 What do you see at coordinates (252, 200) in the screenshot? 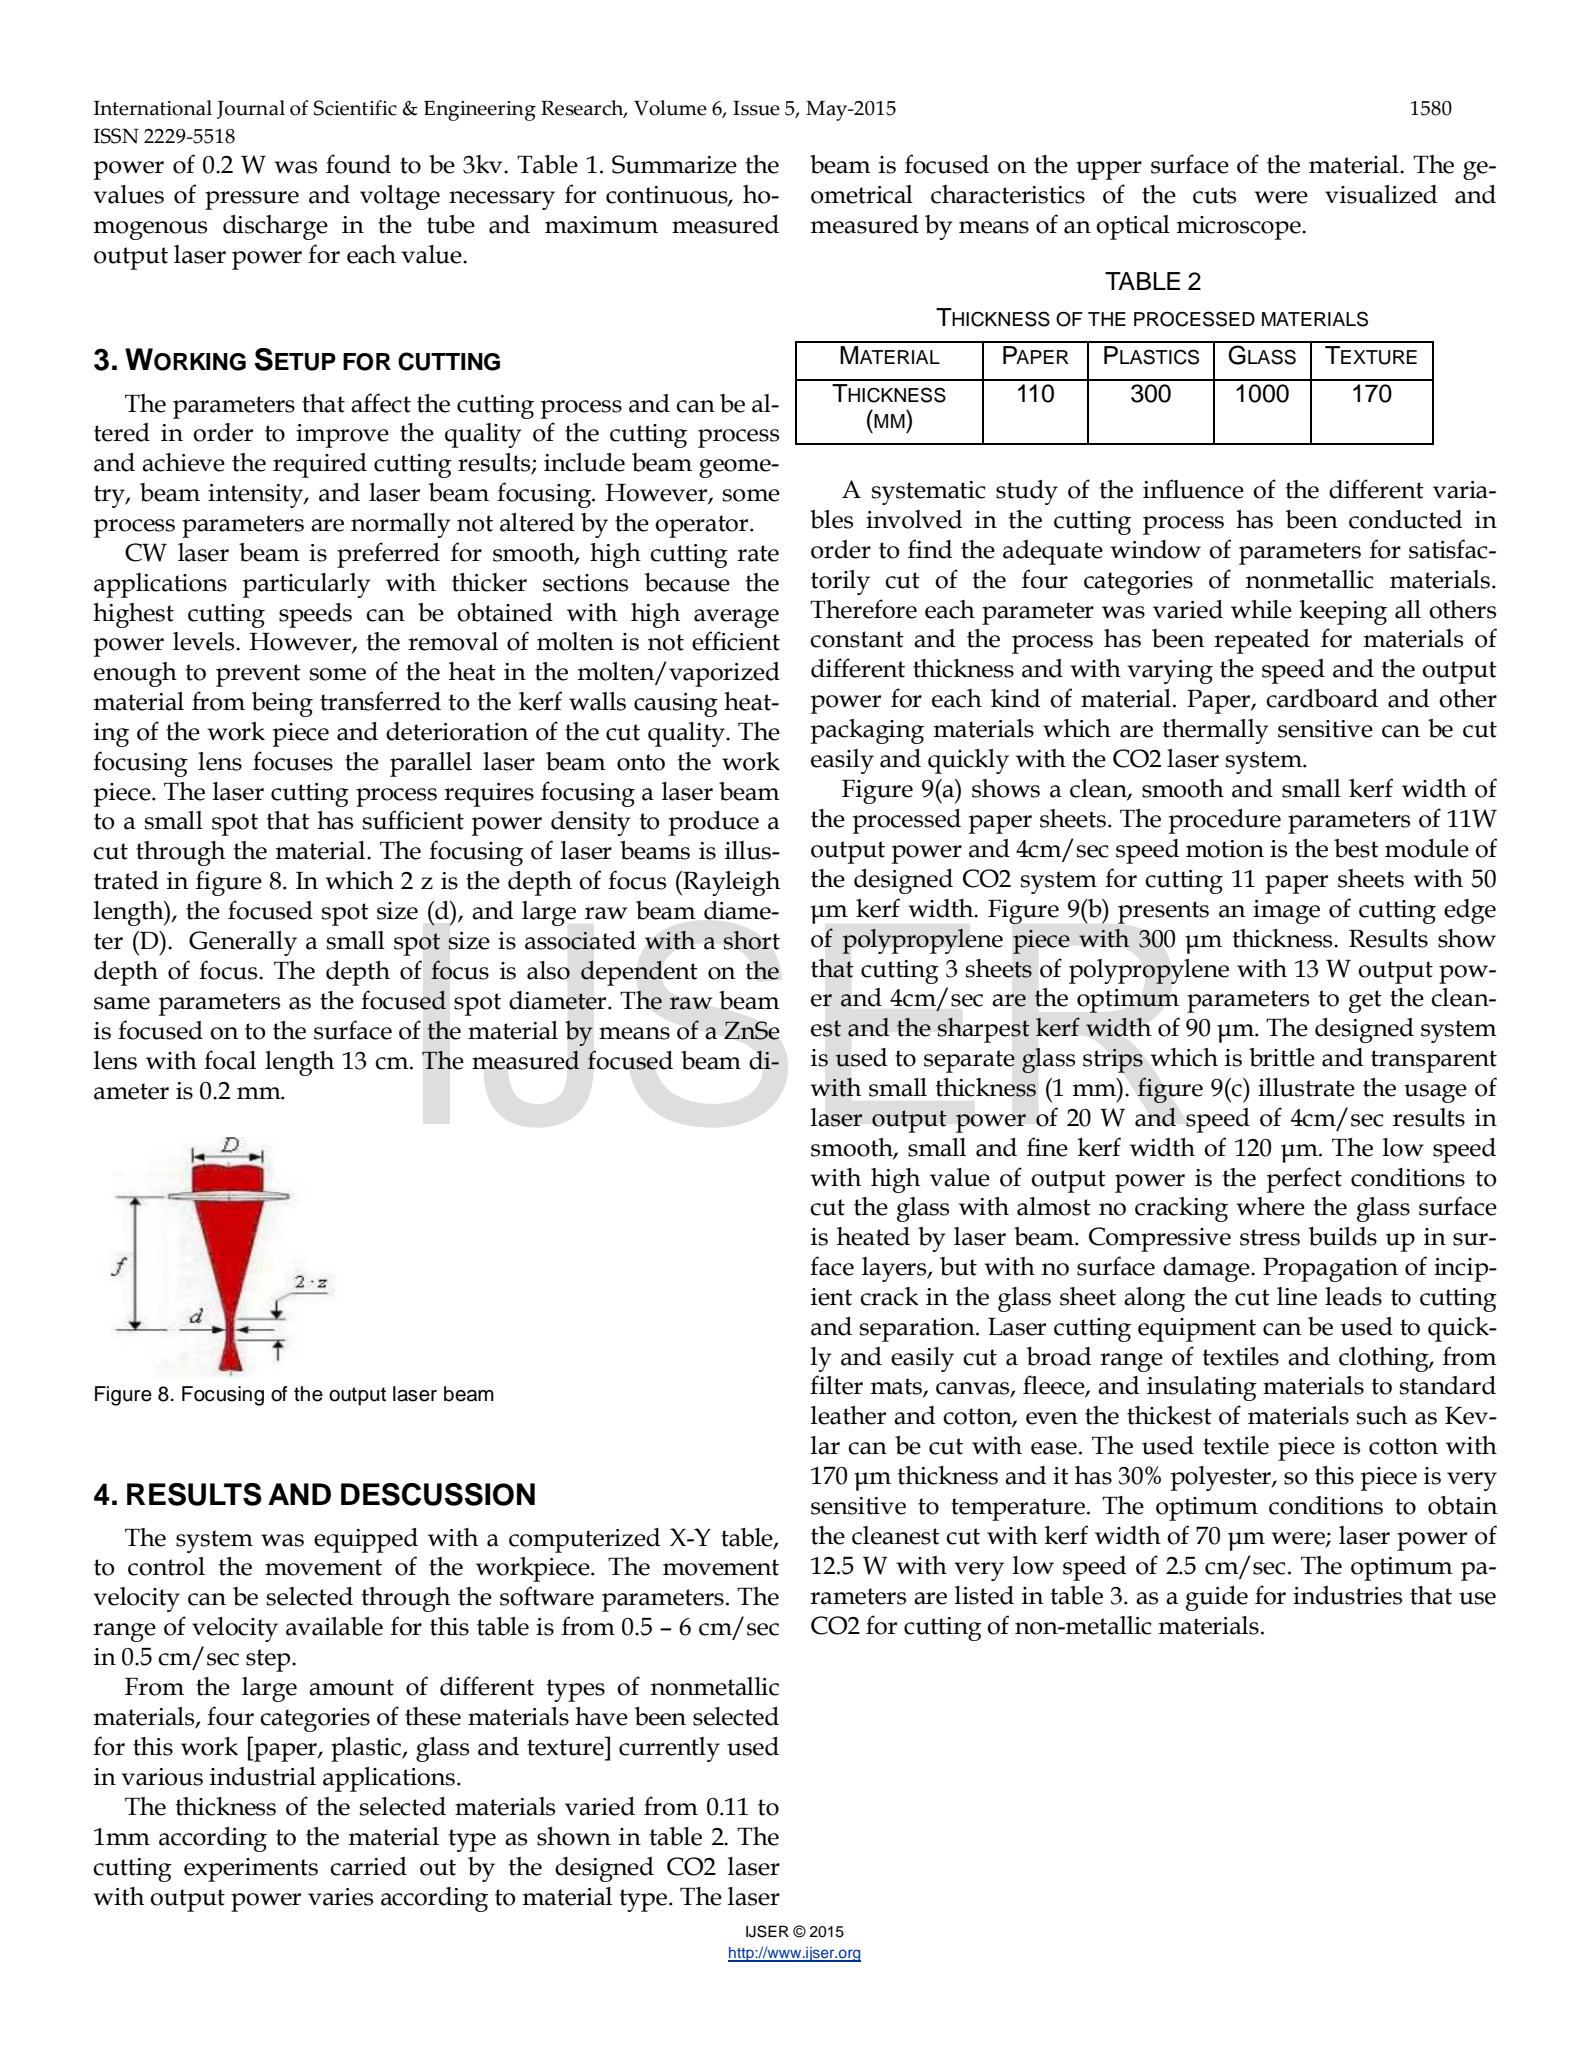
I see `pressure` at bounding box center [252, 200].
